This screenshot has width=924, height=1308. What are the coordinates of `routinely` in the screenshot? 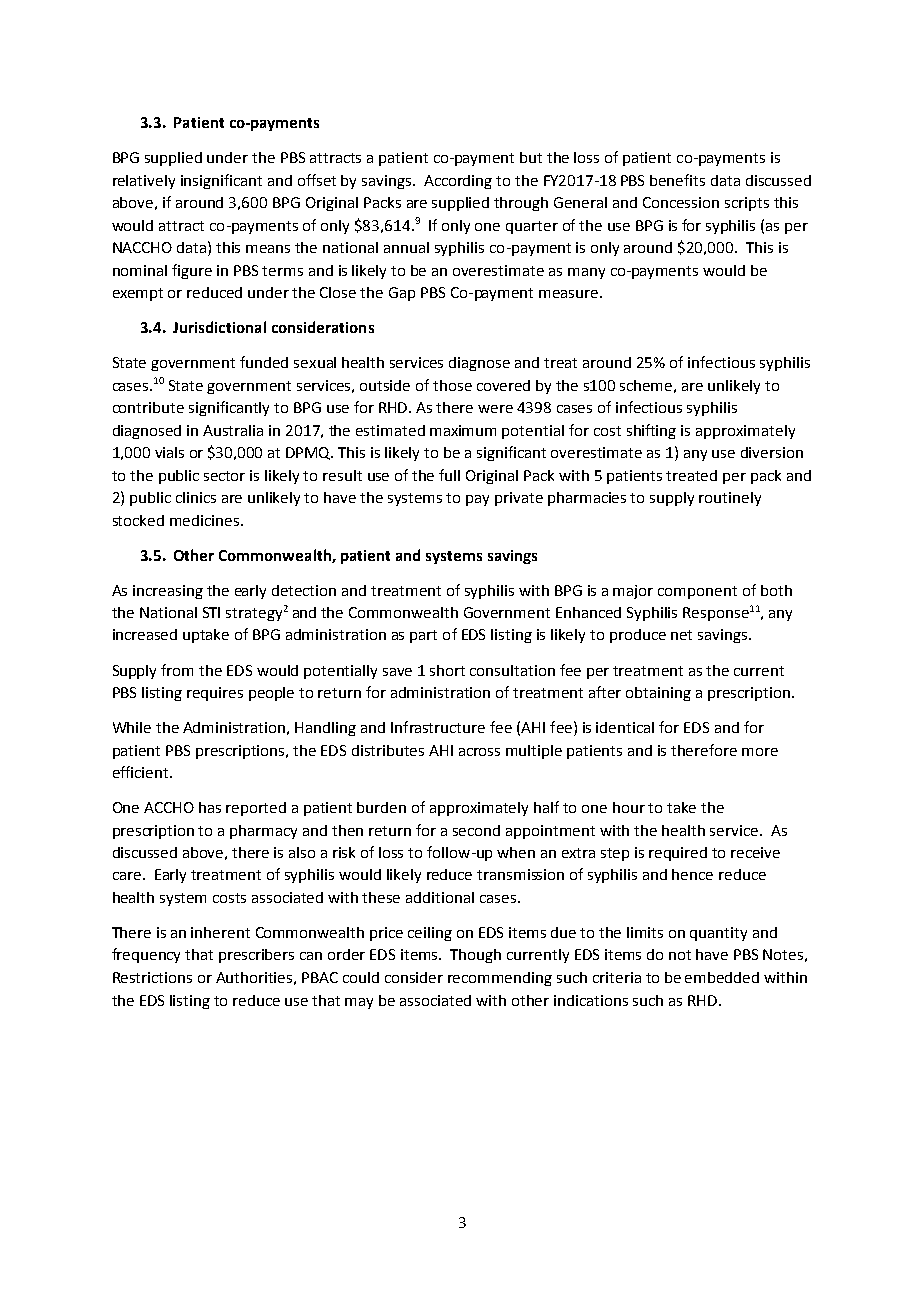 It's located at (730, 499).
